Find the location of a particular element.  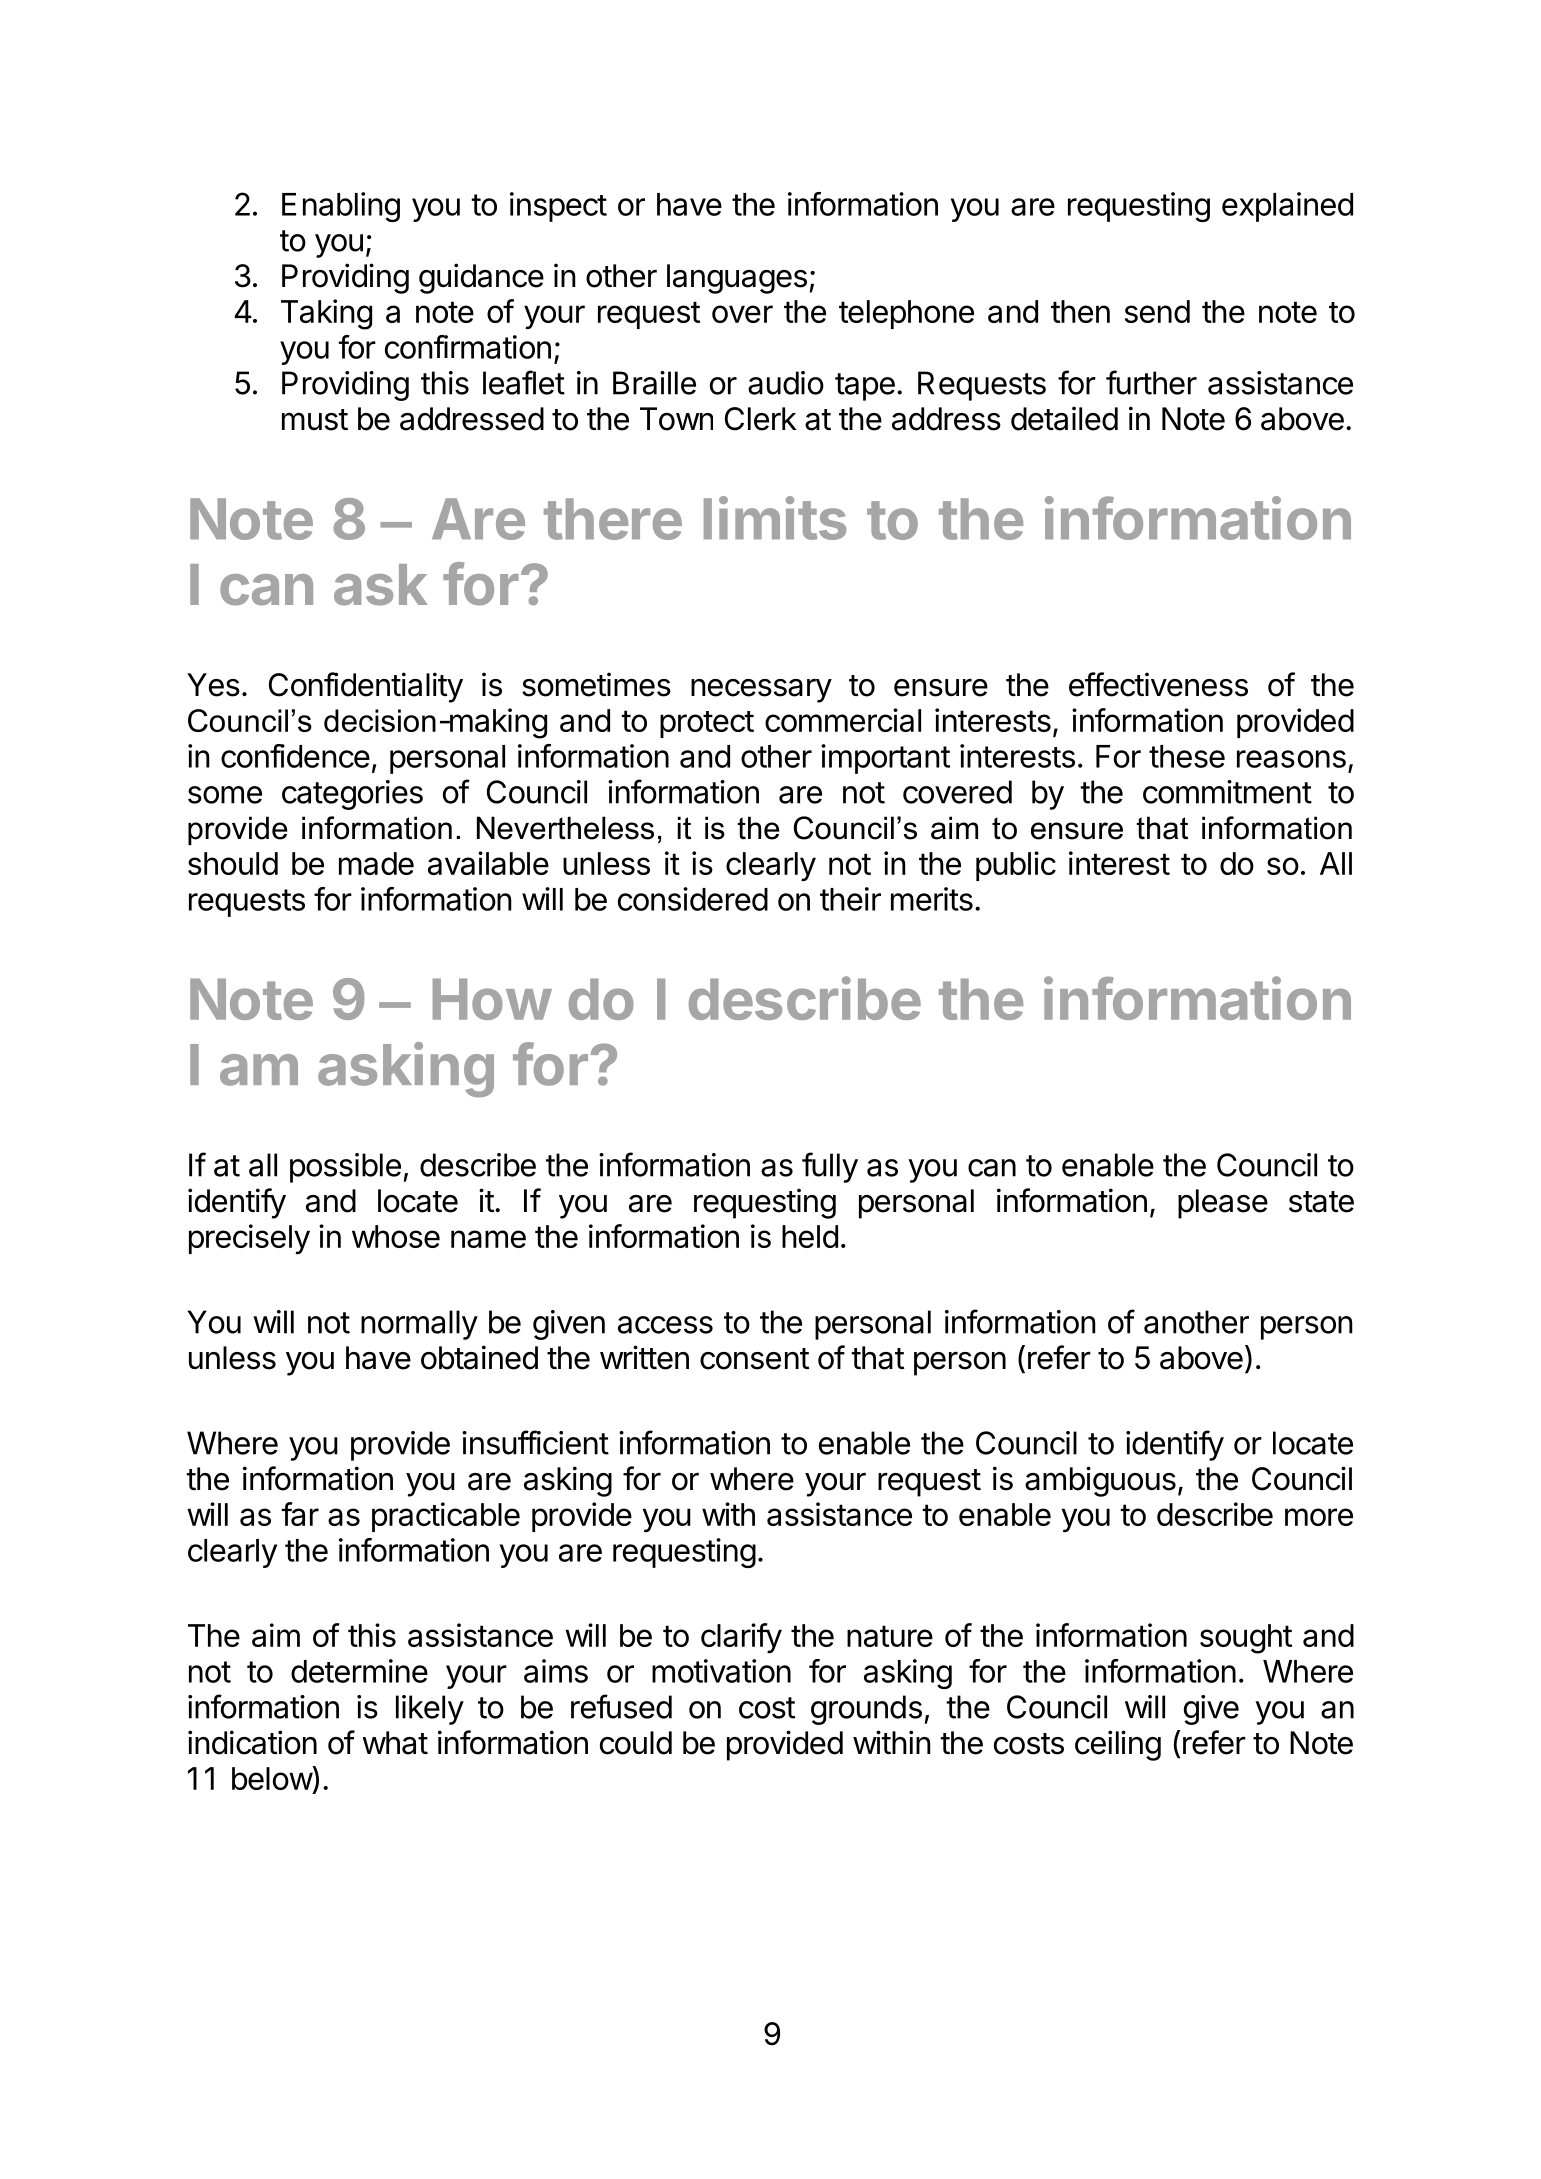

these is located at coordinates (1187, 756).
